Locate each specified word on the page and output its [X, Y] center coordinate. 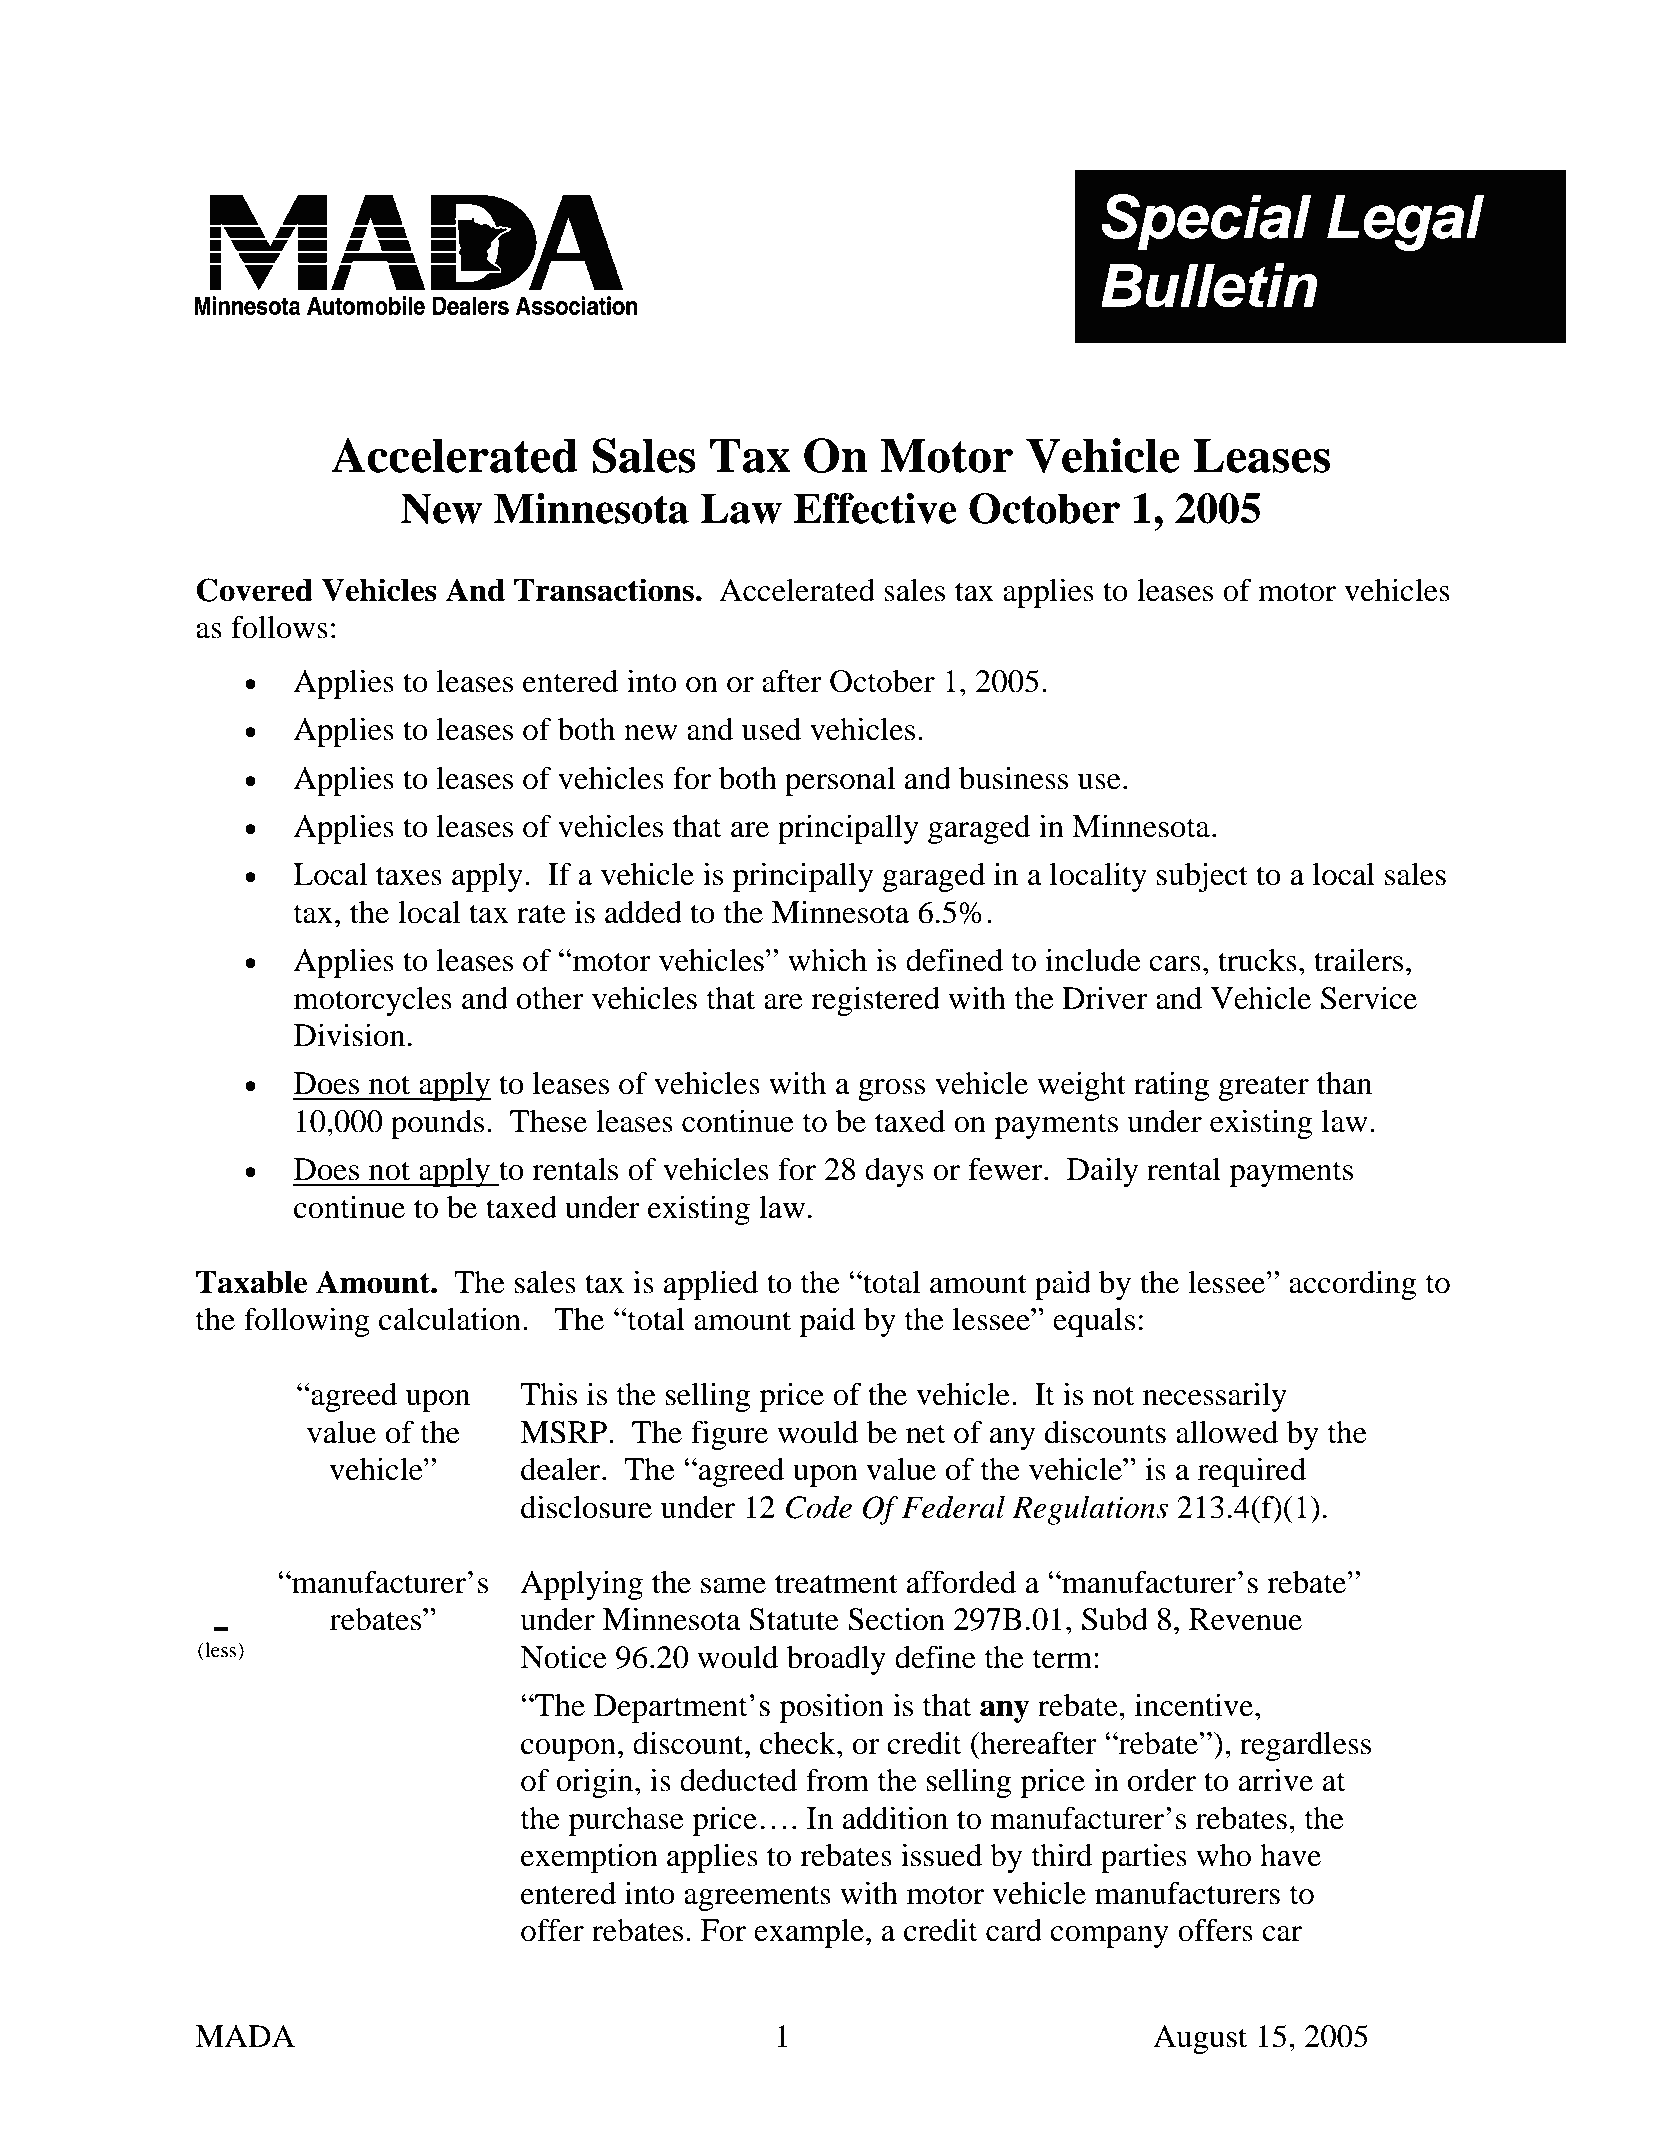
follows [279, 627]
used [771, 729]
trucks [1257, 960]
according [1352, 1285]
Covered [255, 590]
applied [711, 1285]
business [1013, 778]
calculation [451, 1319]
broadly [836, 1660]
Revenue [1245, 1619]
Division [349, 1035]
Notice [563, 1657]
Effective [875, 508]
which [827, 960]
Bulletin [1209, 285]
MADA [245, 2036]
